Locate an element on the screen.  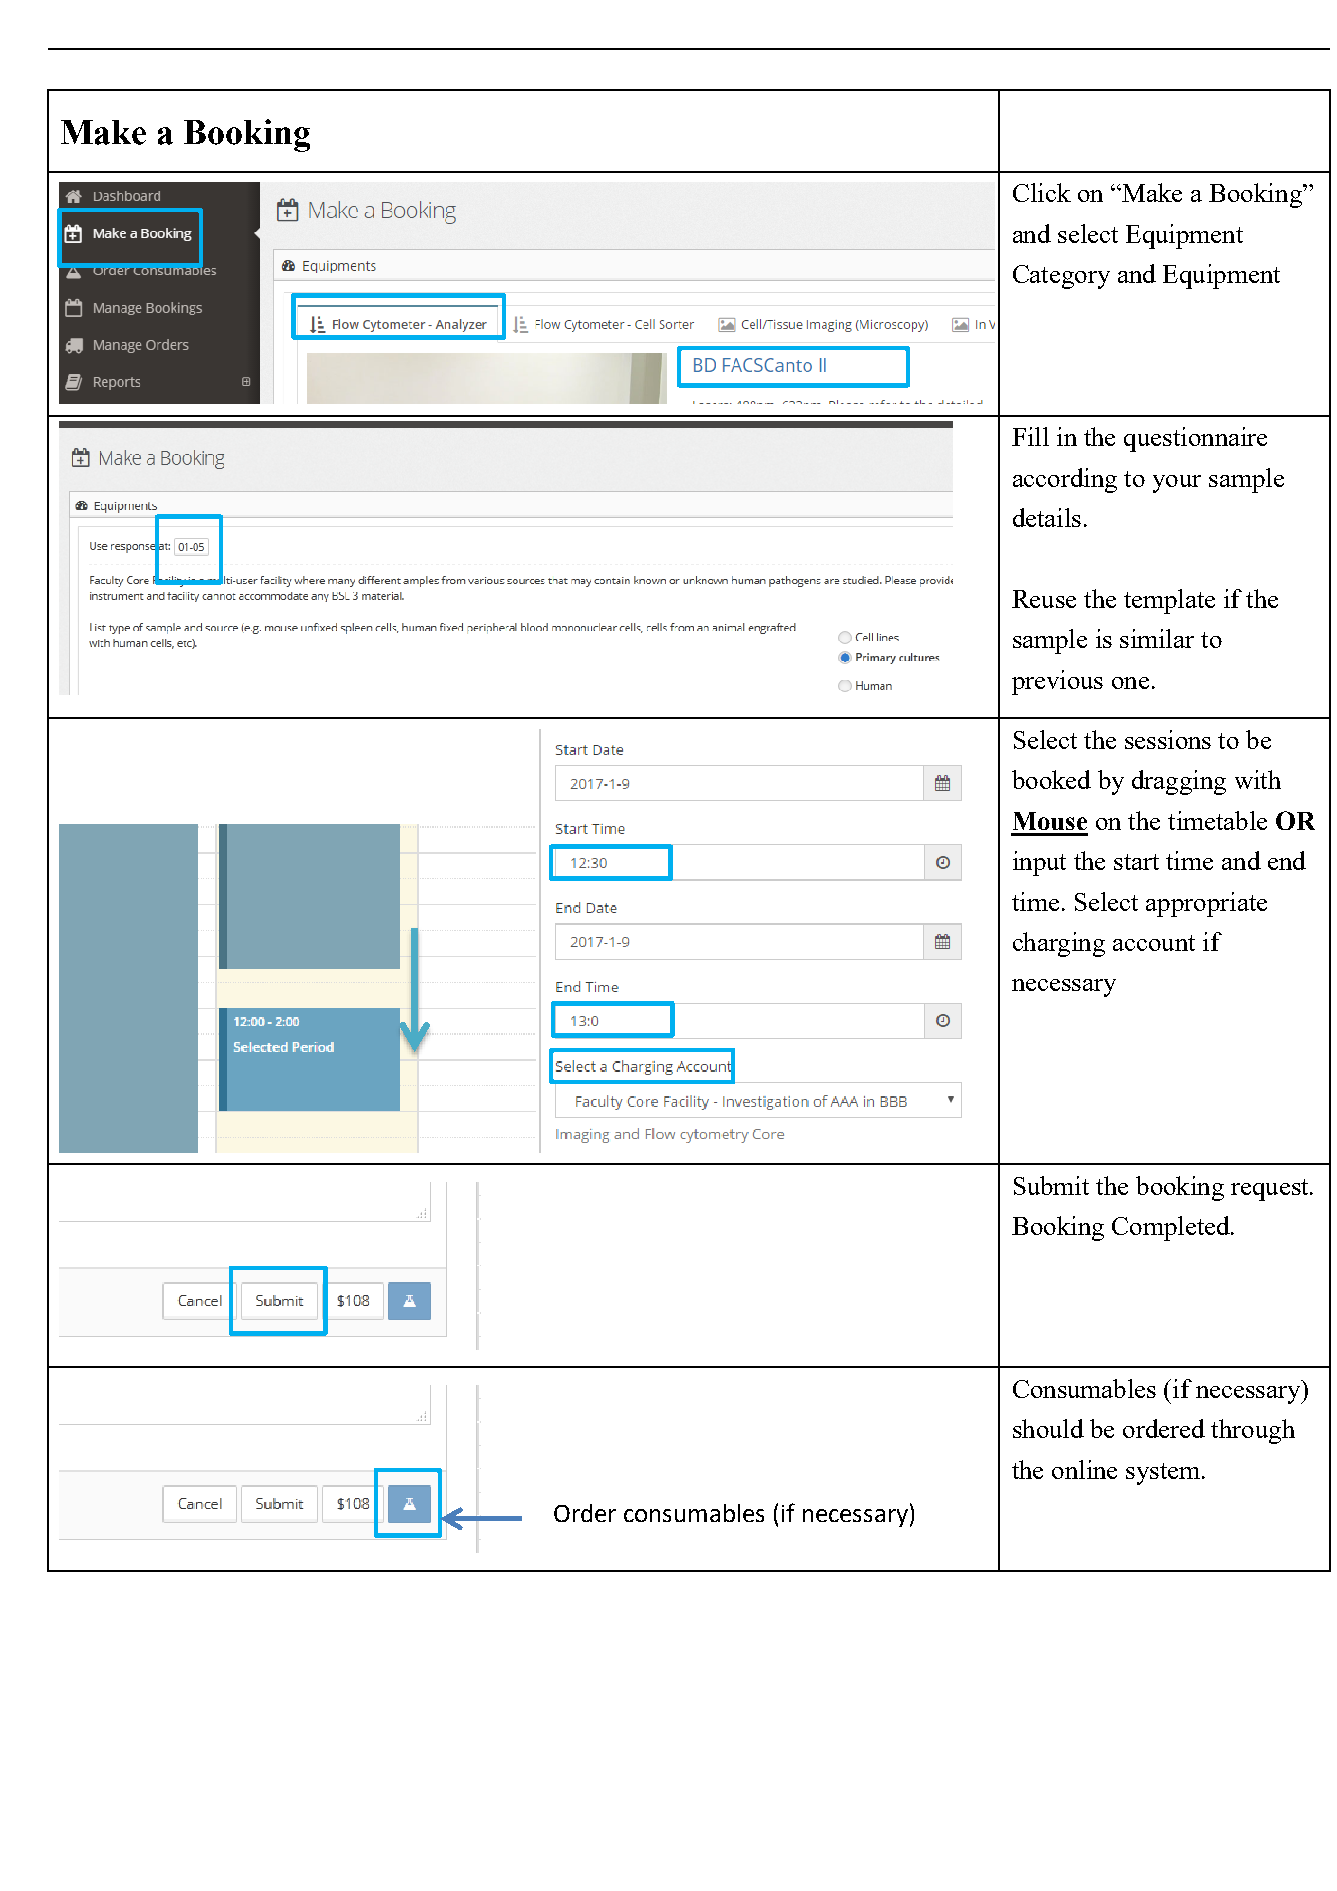
with is located at coordinates (1258, 779).
